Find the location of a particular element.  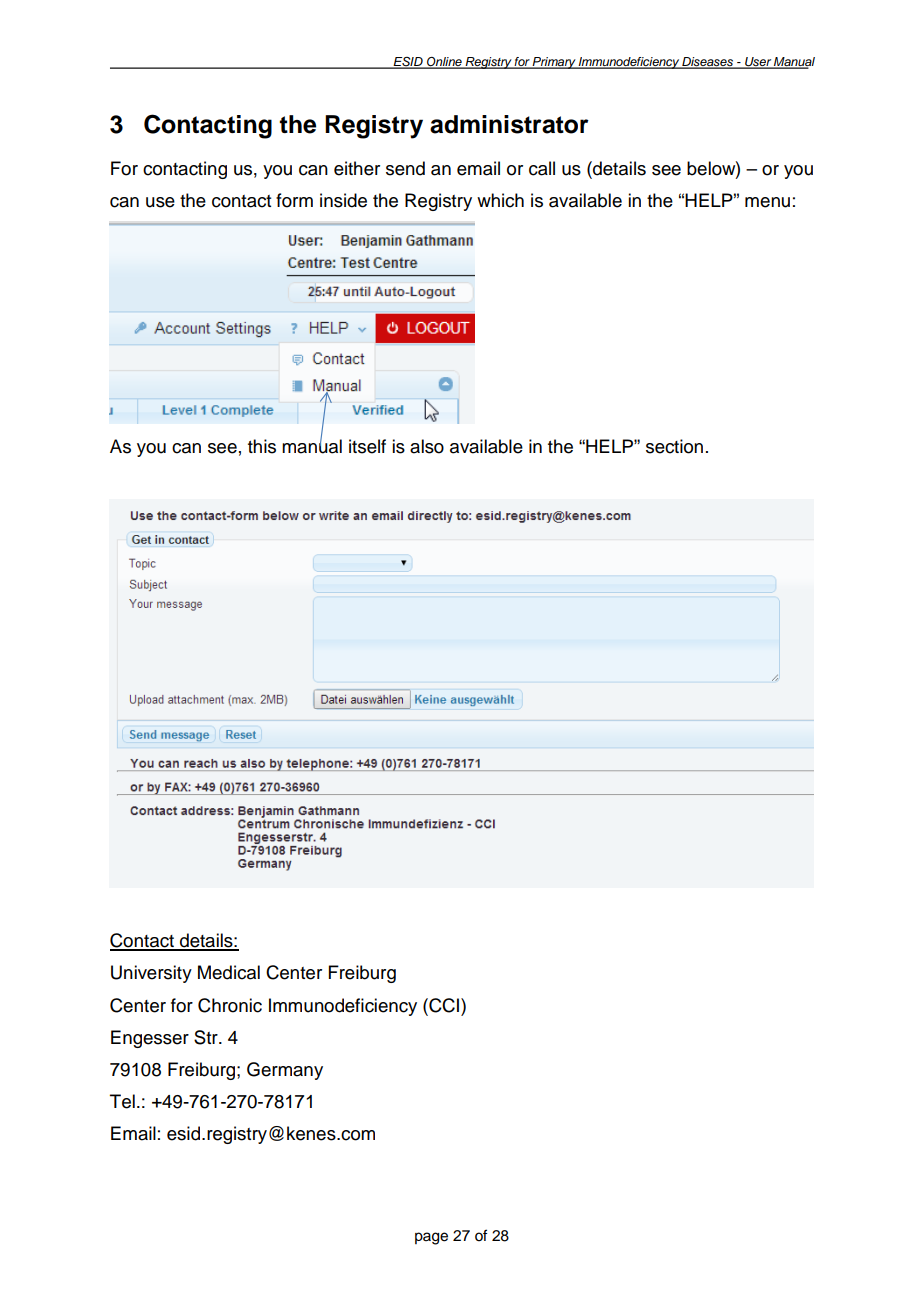

itself is located at coordinates (367, 446).
